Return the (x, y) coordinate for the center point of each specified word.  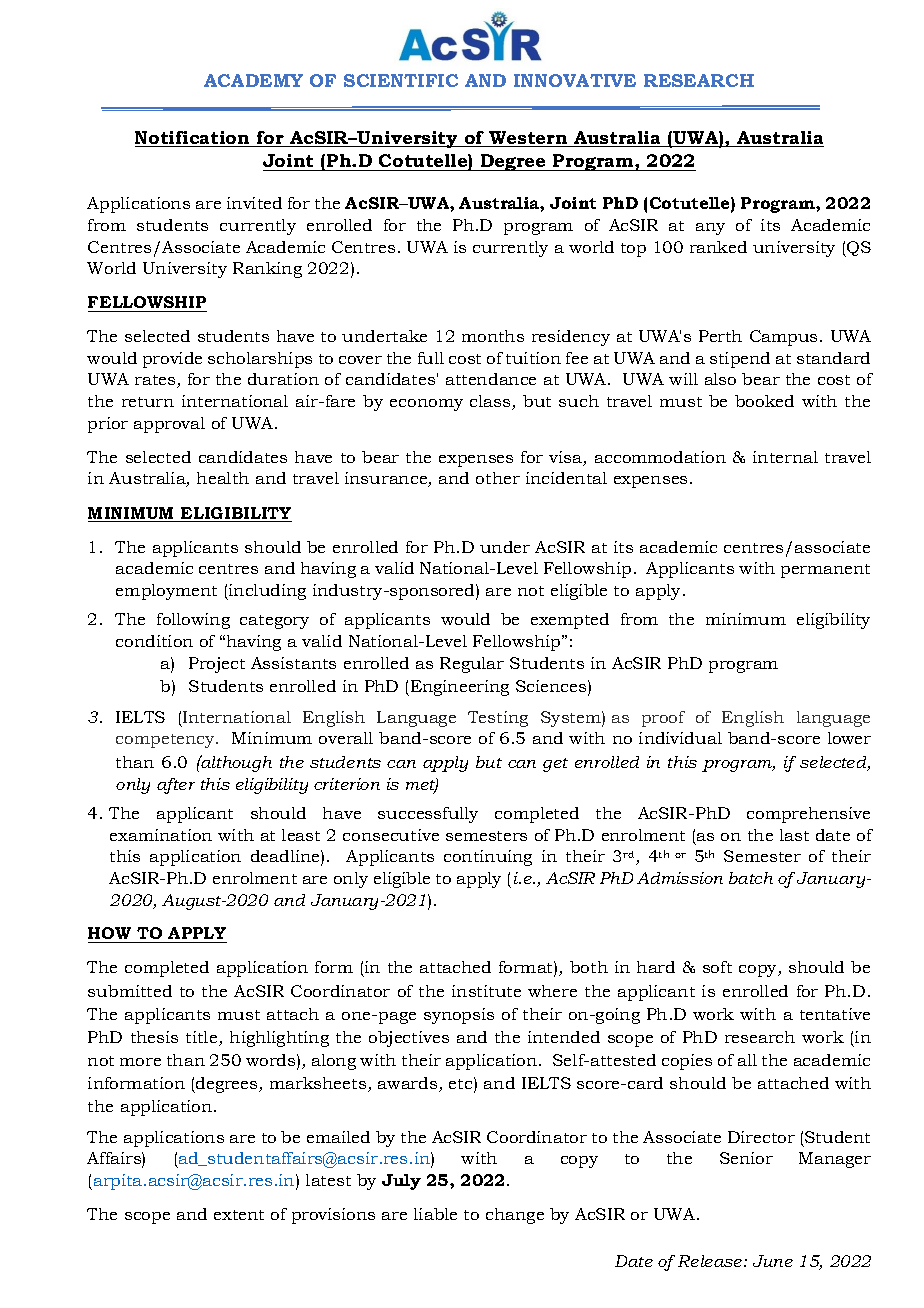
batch (751, 878)
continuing (488, 858)
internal (785, 457)
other (498, 478)
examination (161, 835)
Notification (193, 139)
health (223, 478)
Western (528, 139)
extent (239, 1215)
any (710, 229)
